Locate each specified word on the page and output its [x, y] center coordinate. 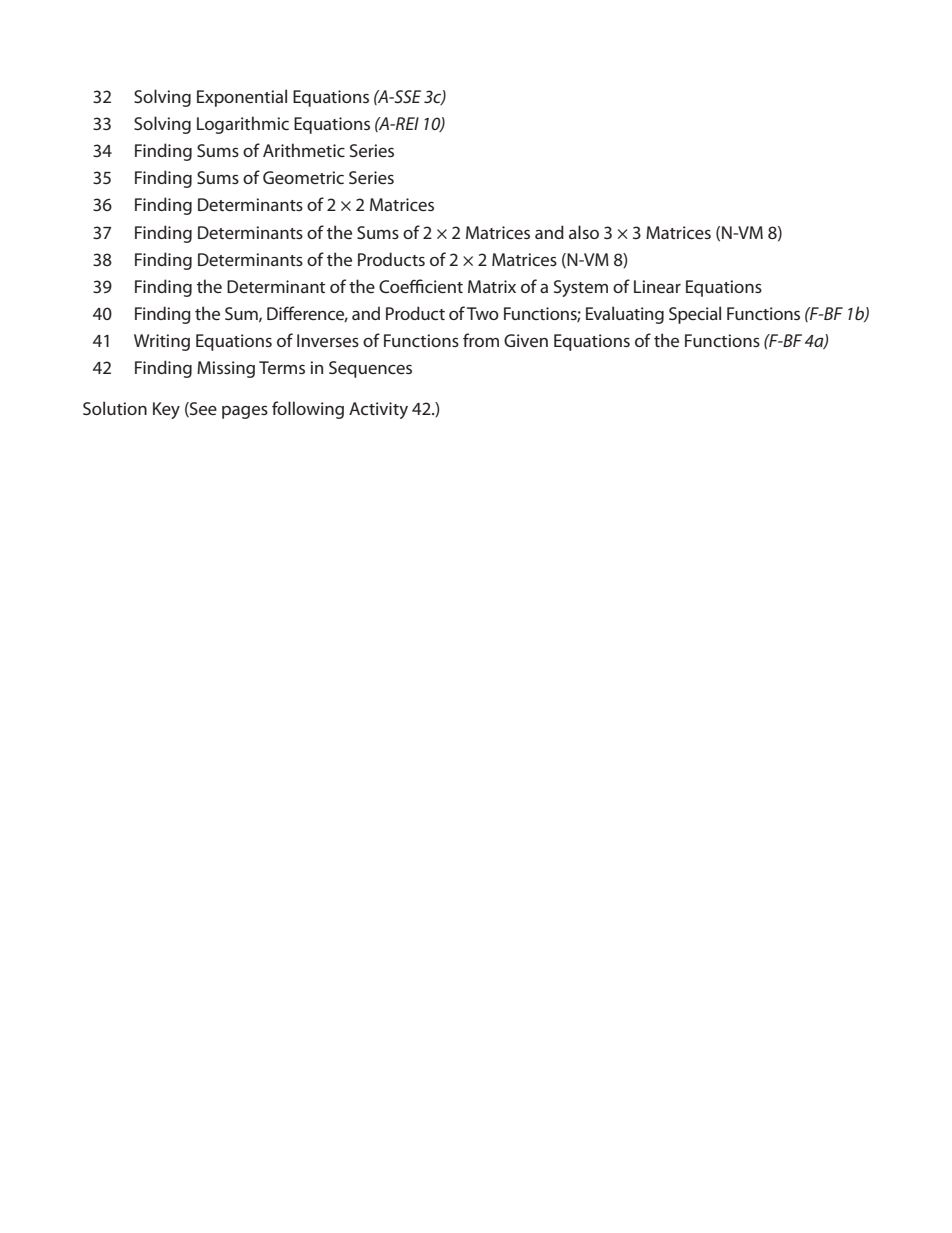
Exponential [242, 98]
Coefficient [421, 286]
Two [483, 313]
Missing [226, 369]
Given [526, 340]
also [584, 232]
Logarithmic [243, 125]
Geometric [303, 177]
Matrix [492, 286]
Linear [657, 286]
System [581, 288]
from [481, 340]
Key [166, 410]
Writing [162, 342]
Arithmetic [304, 150]
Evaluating [625, 315]
